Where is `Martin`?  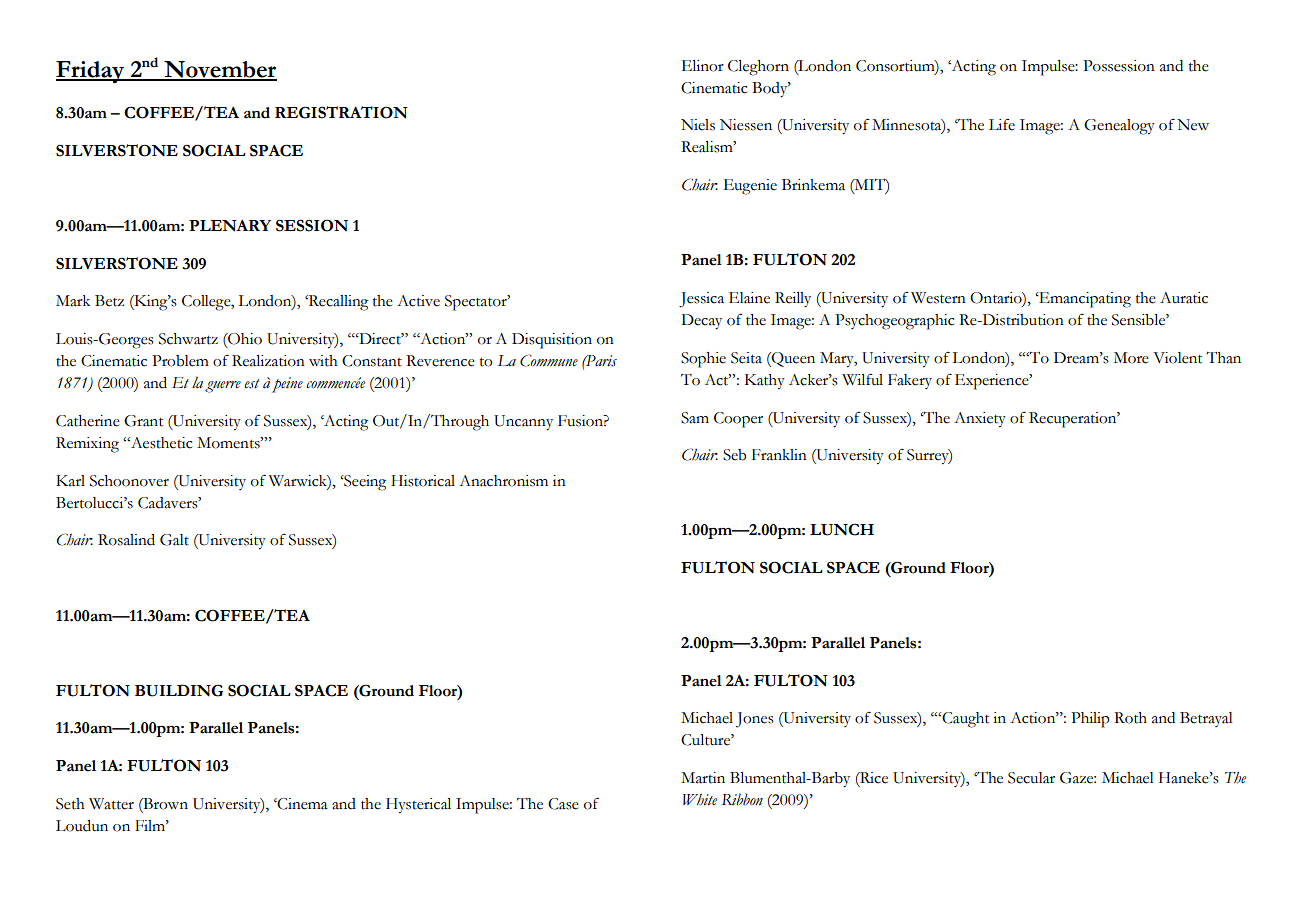
Martin is located at coordinates (703, 778).
